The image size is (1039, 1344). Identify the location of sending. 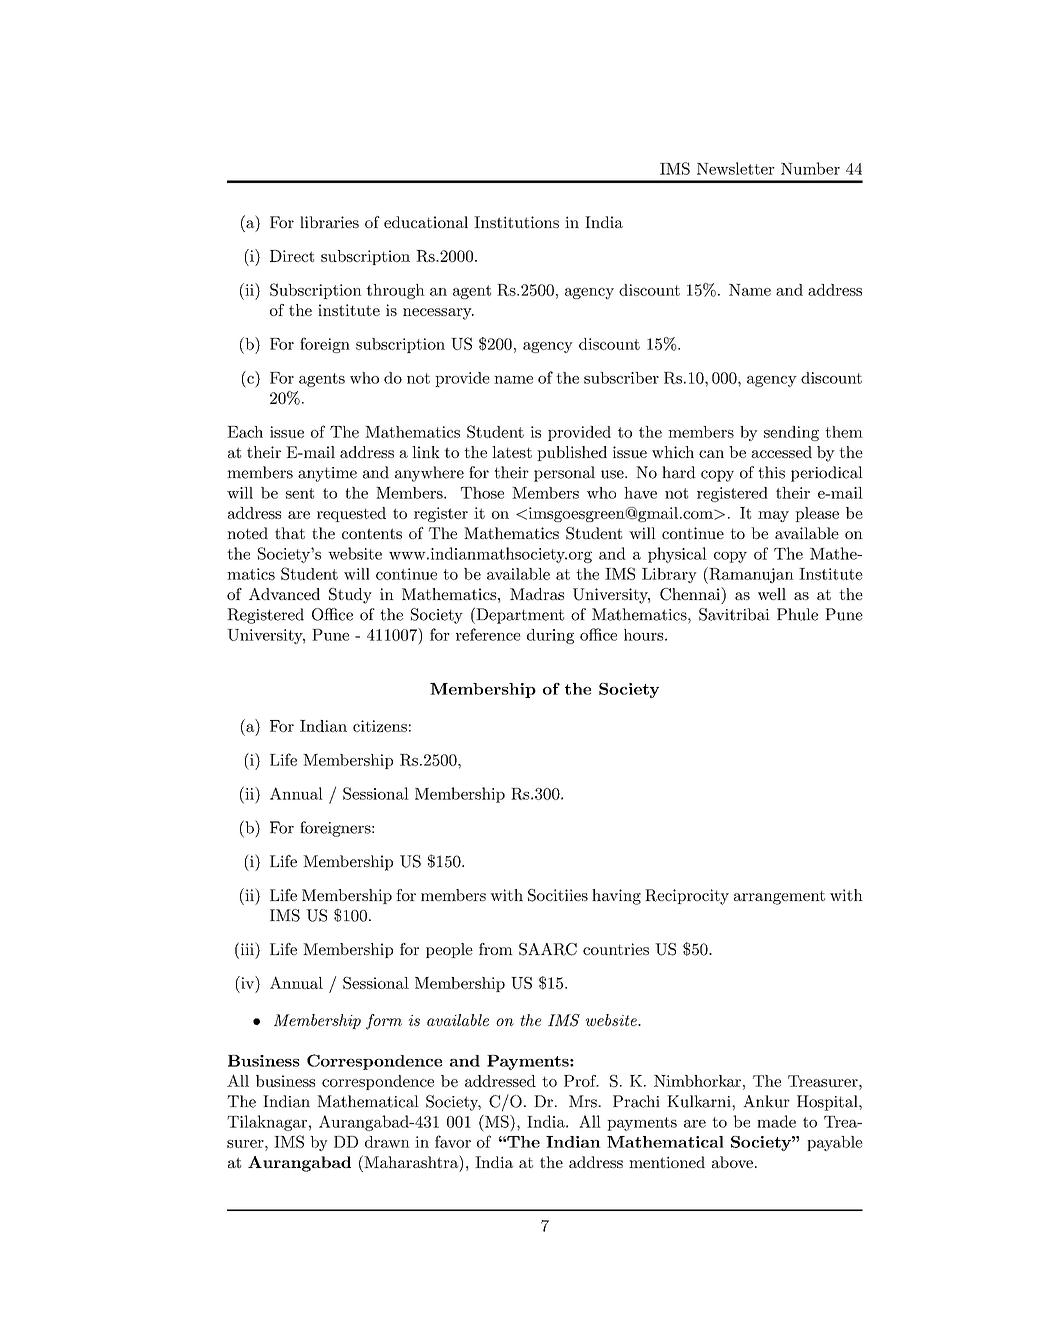
(791, 433).
